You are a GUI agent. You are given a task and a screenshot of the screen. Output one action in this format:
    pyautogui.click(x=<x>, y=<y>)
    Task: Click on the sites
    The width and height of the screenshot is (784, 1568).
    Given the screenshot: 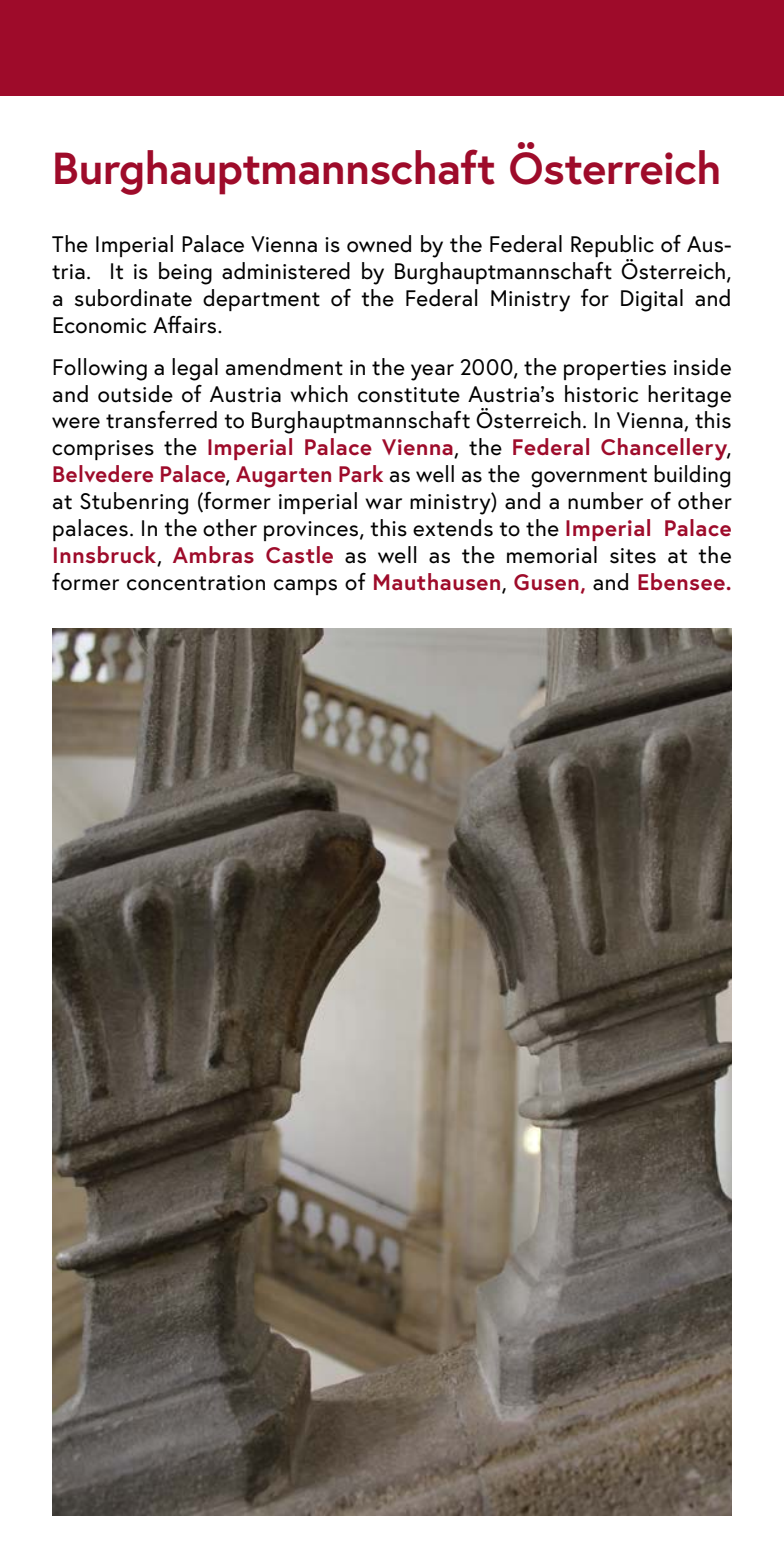 What is the action you would take?
    pyautogui.click(x=633, y=556)
